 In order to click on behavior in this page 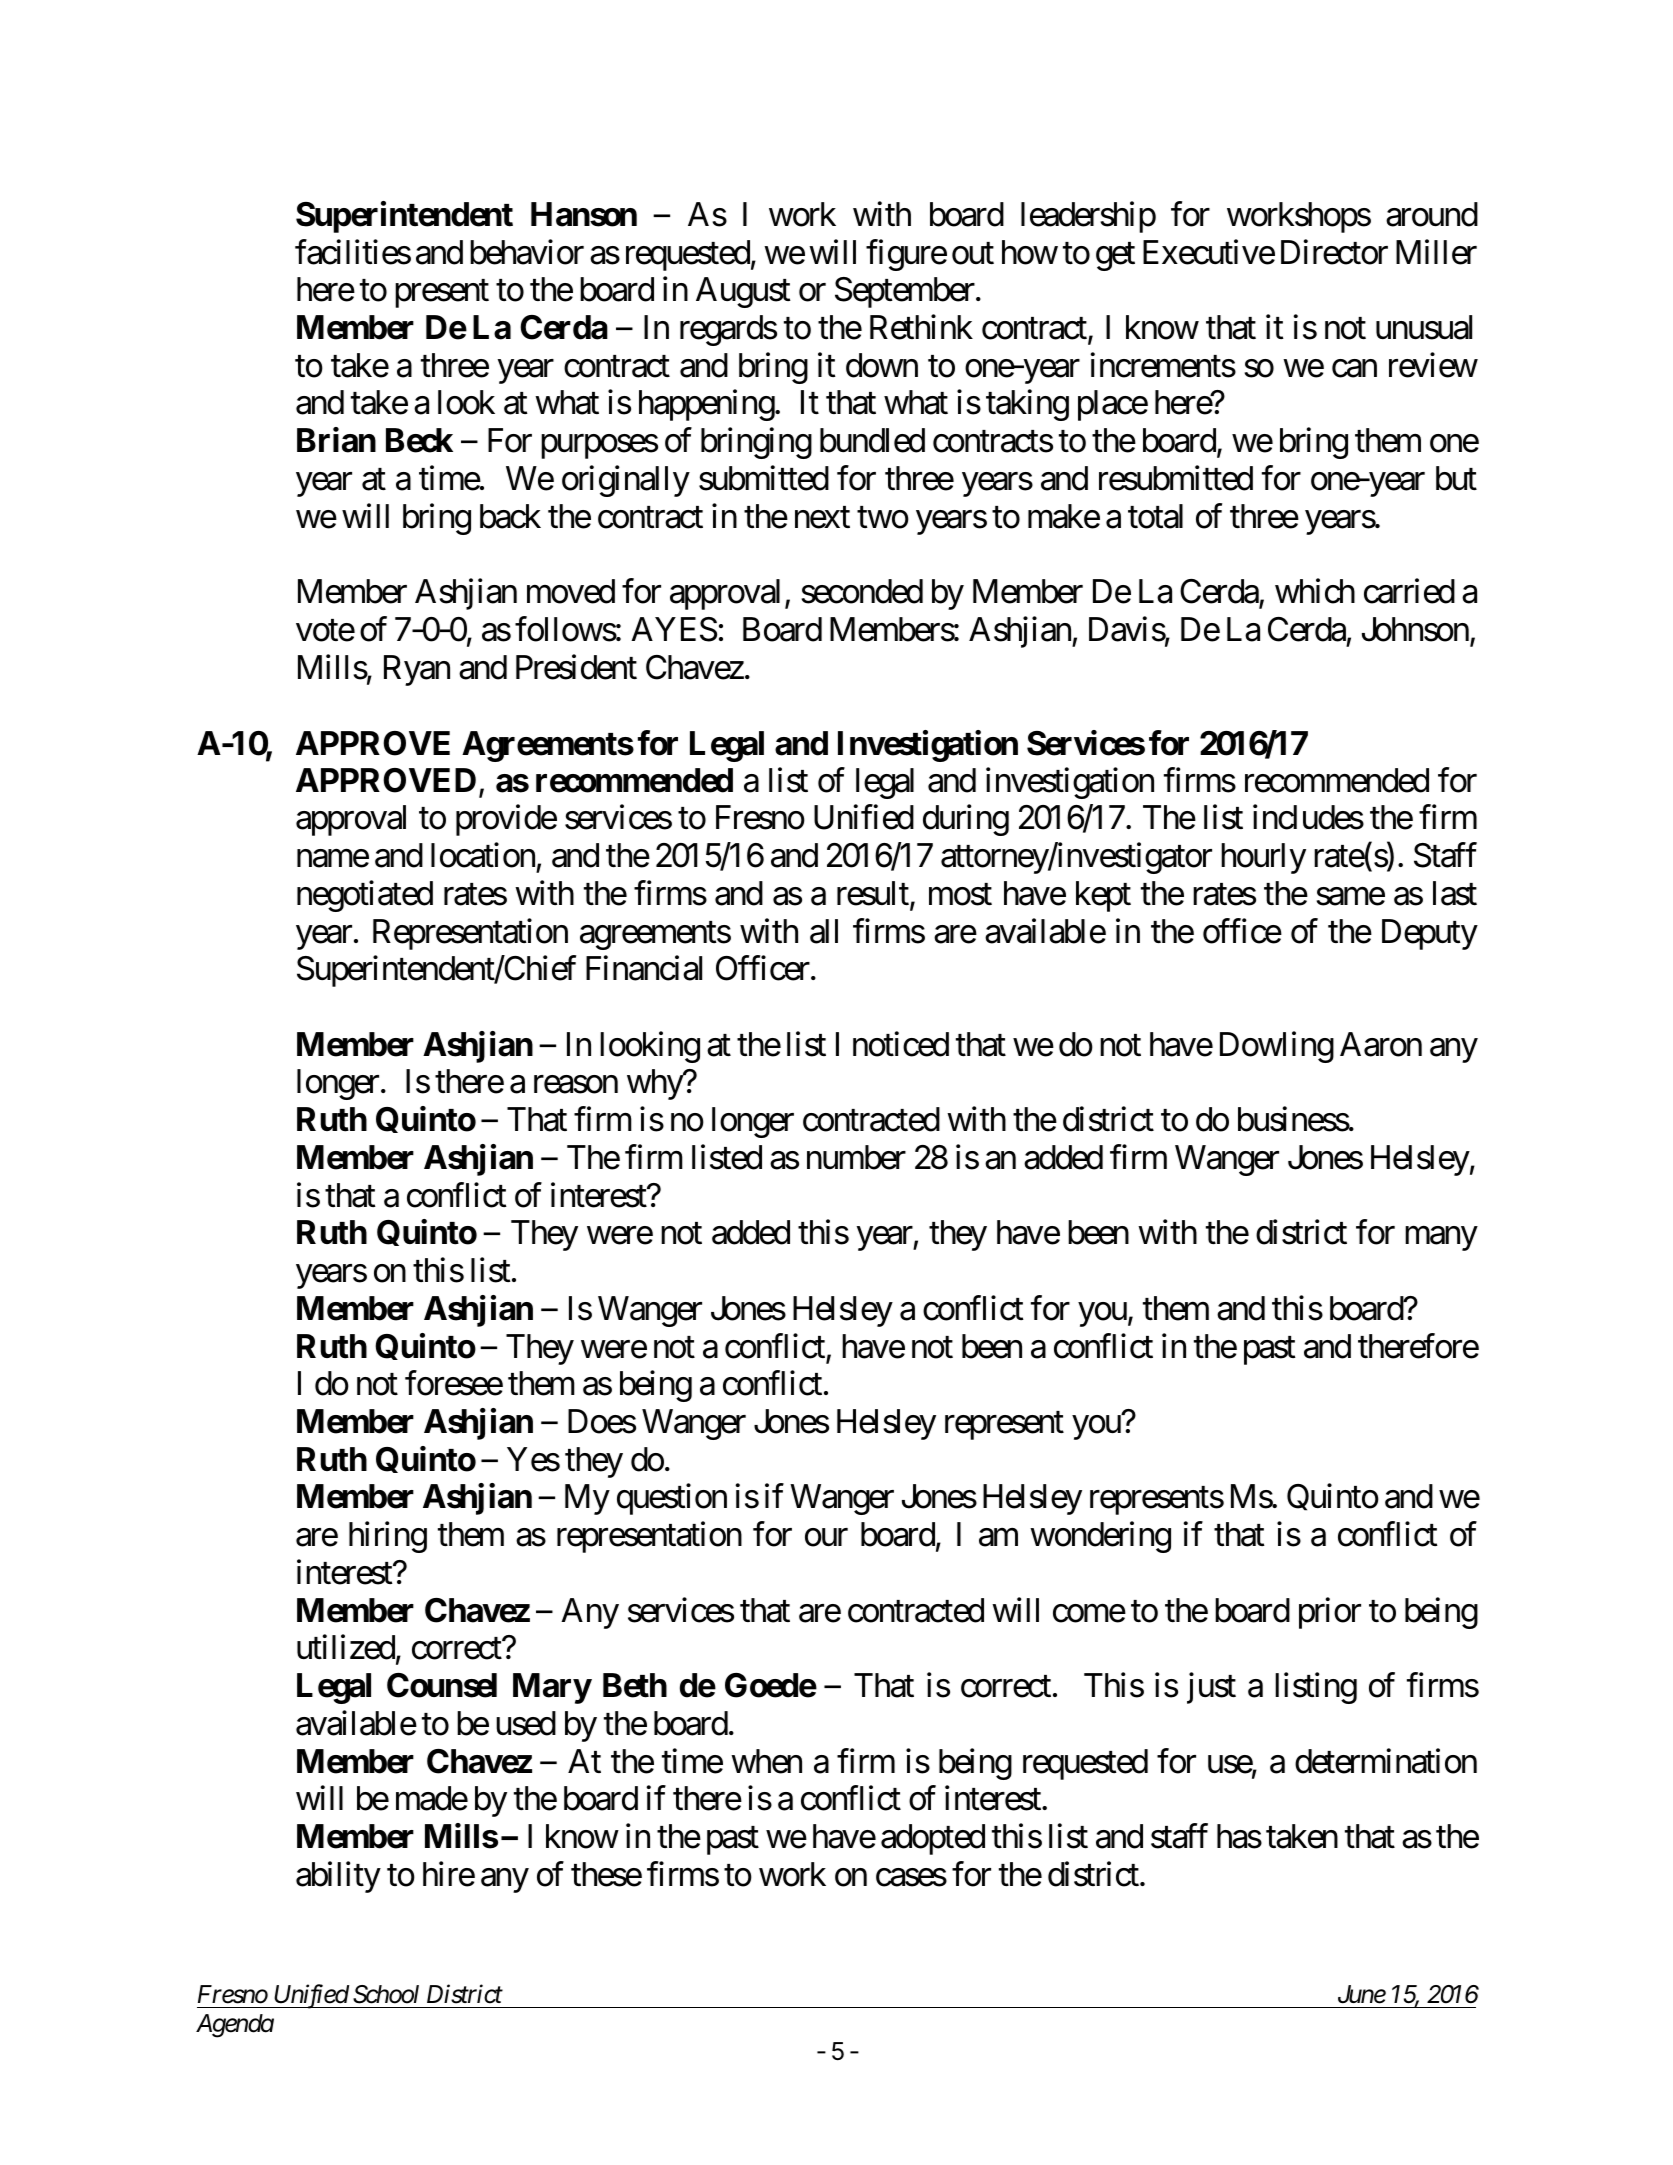, I will do `click(527, 252)`.
